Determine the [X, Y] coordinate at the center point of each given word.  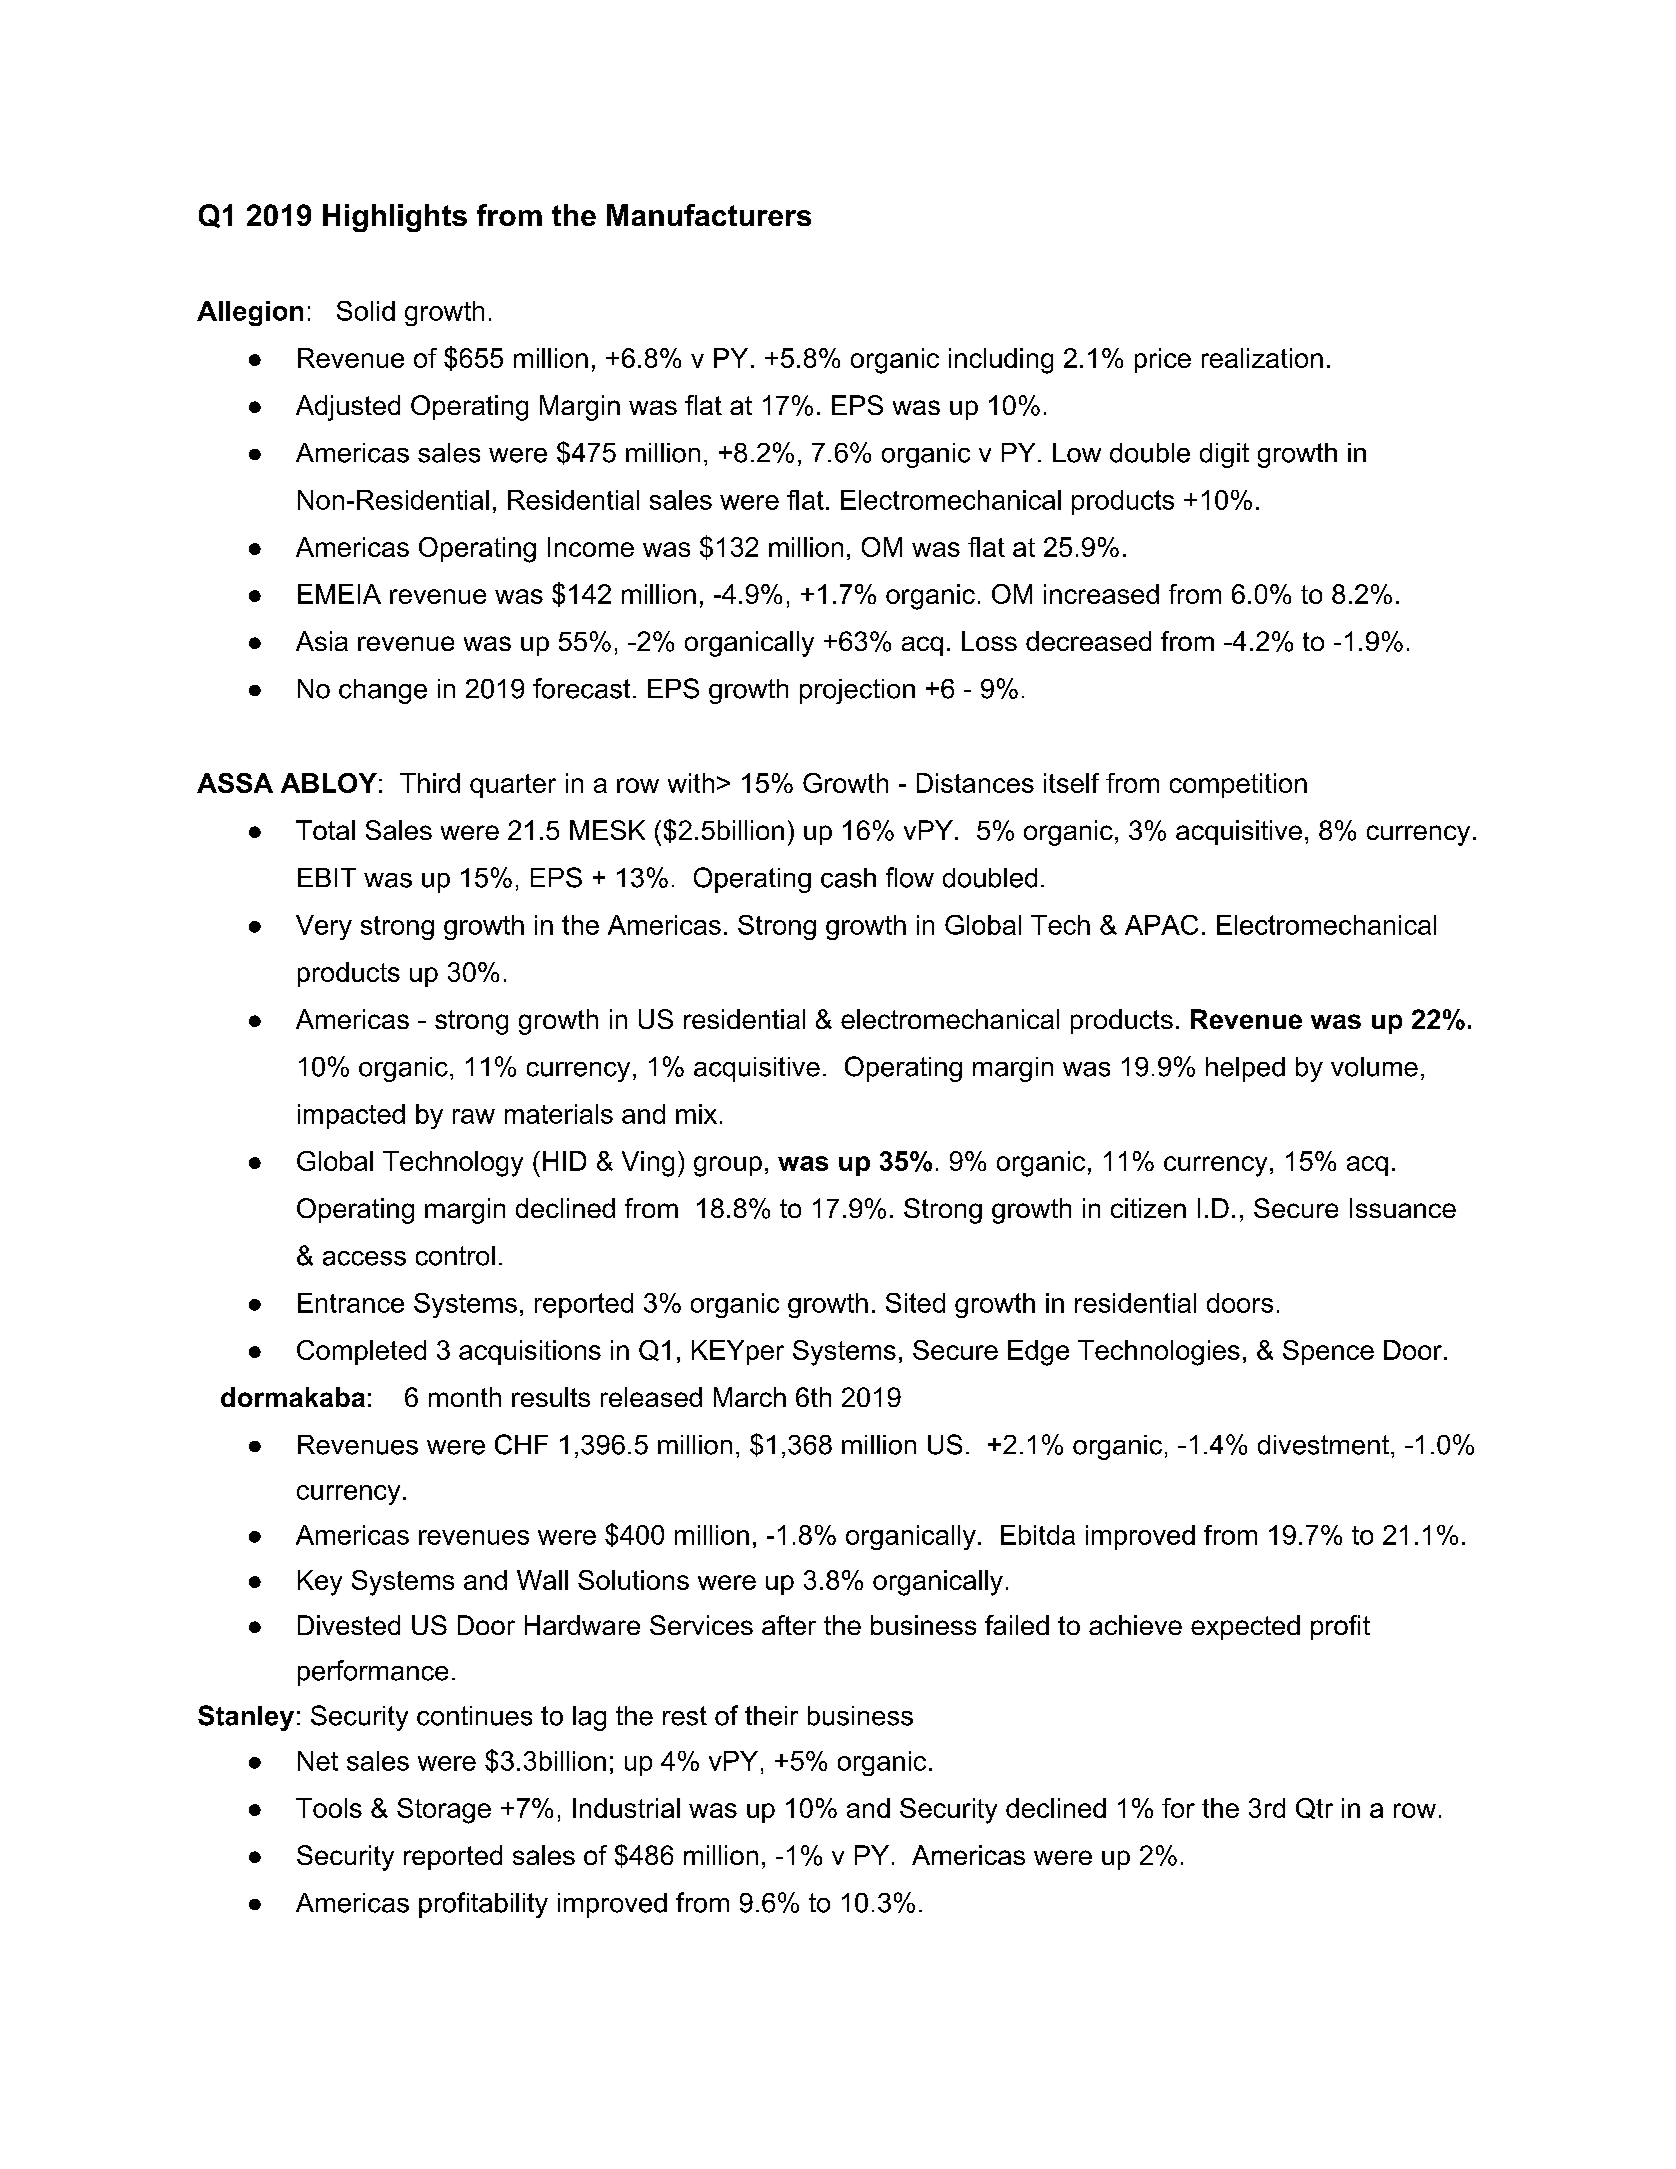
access [364, 1258]
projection [857, 691]
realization [1262, 358]
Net [318, 1761]
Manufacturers [709, 215]
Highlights [395, 218]
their [771, 1716]
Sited [915, 1303]
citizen [1148, 1208]
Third [430, 783]
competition [1238, 785]
